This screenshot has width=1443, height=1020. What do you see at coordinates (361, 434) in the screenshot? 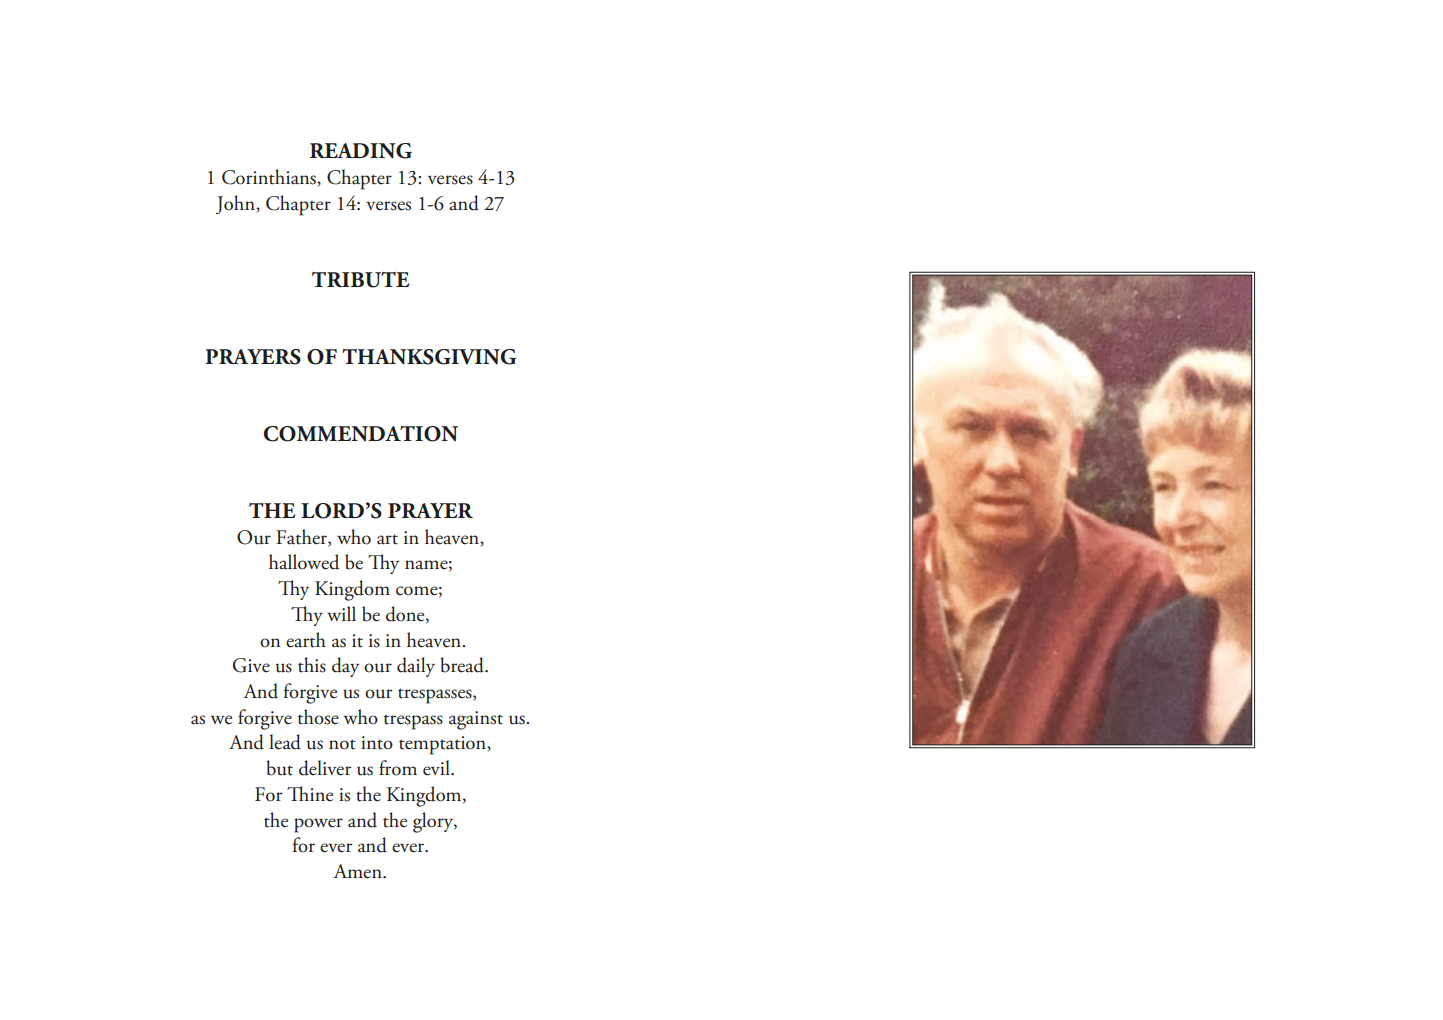
I see `COMMENDATION` at bounding box center [361, 434].
